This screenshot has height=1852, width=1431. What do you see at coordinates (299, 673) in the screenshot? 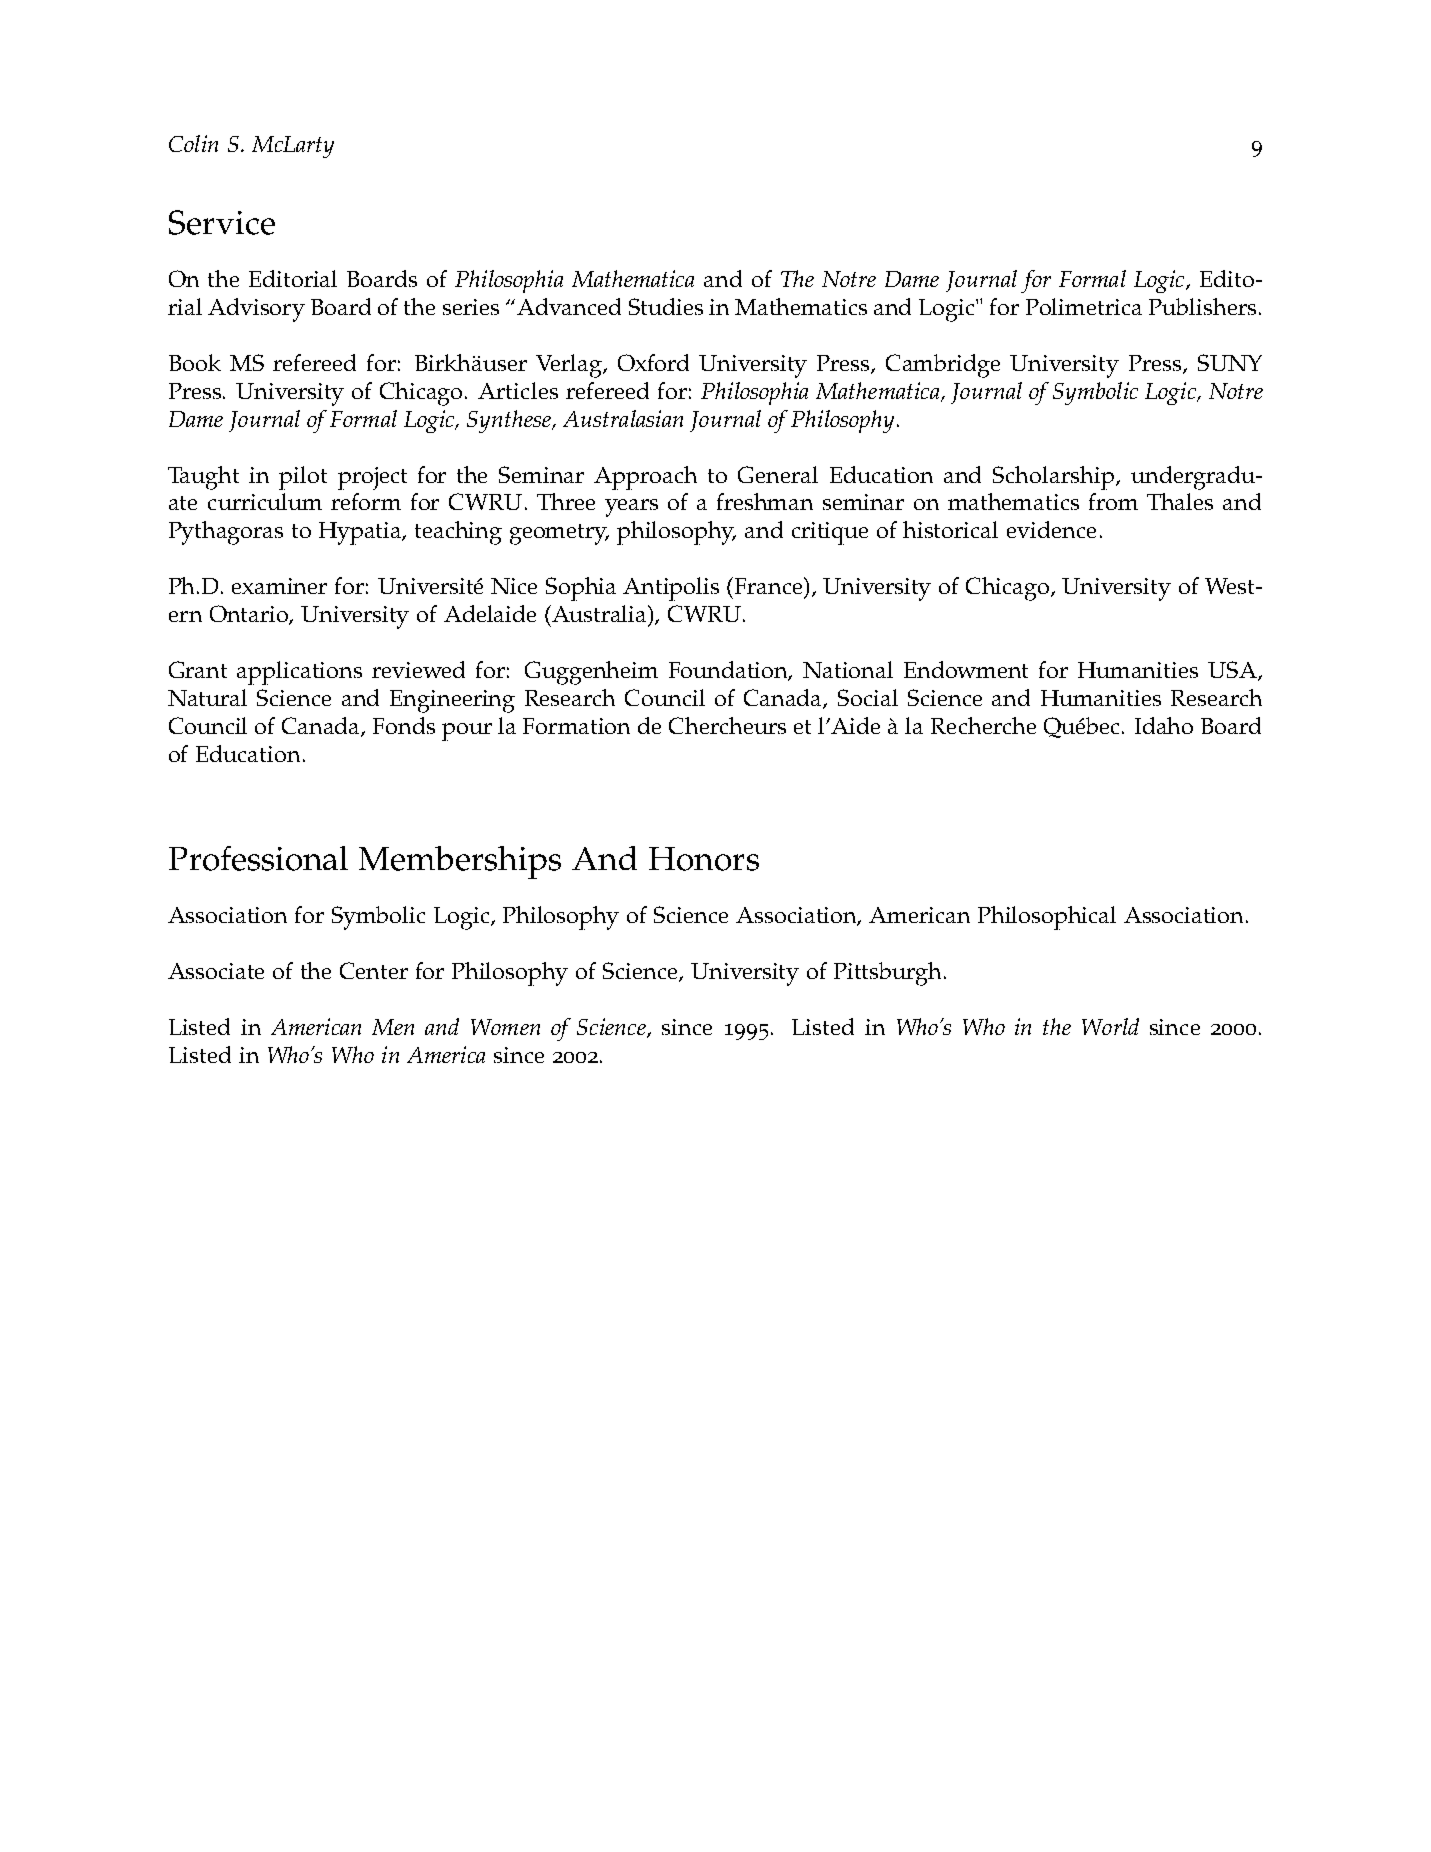
I see `applications` at bounding box center [299, 673].
